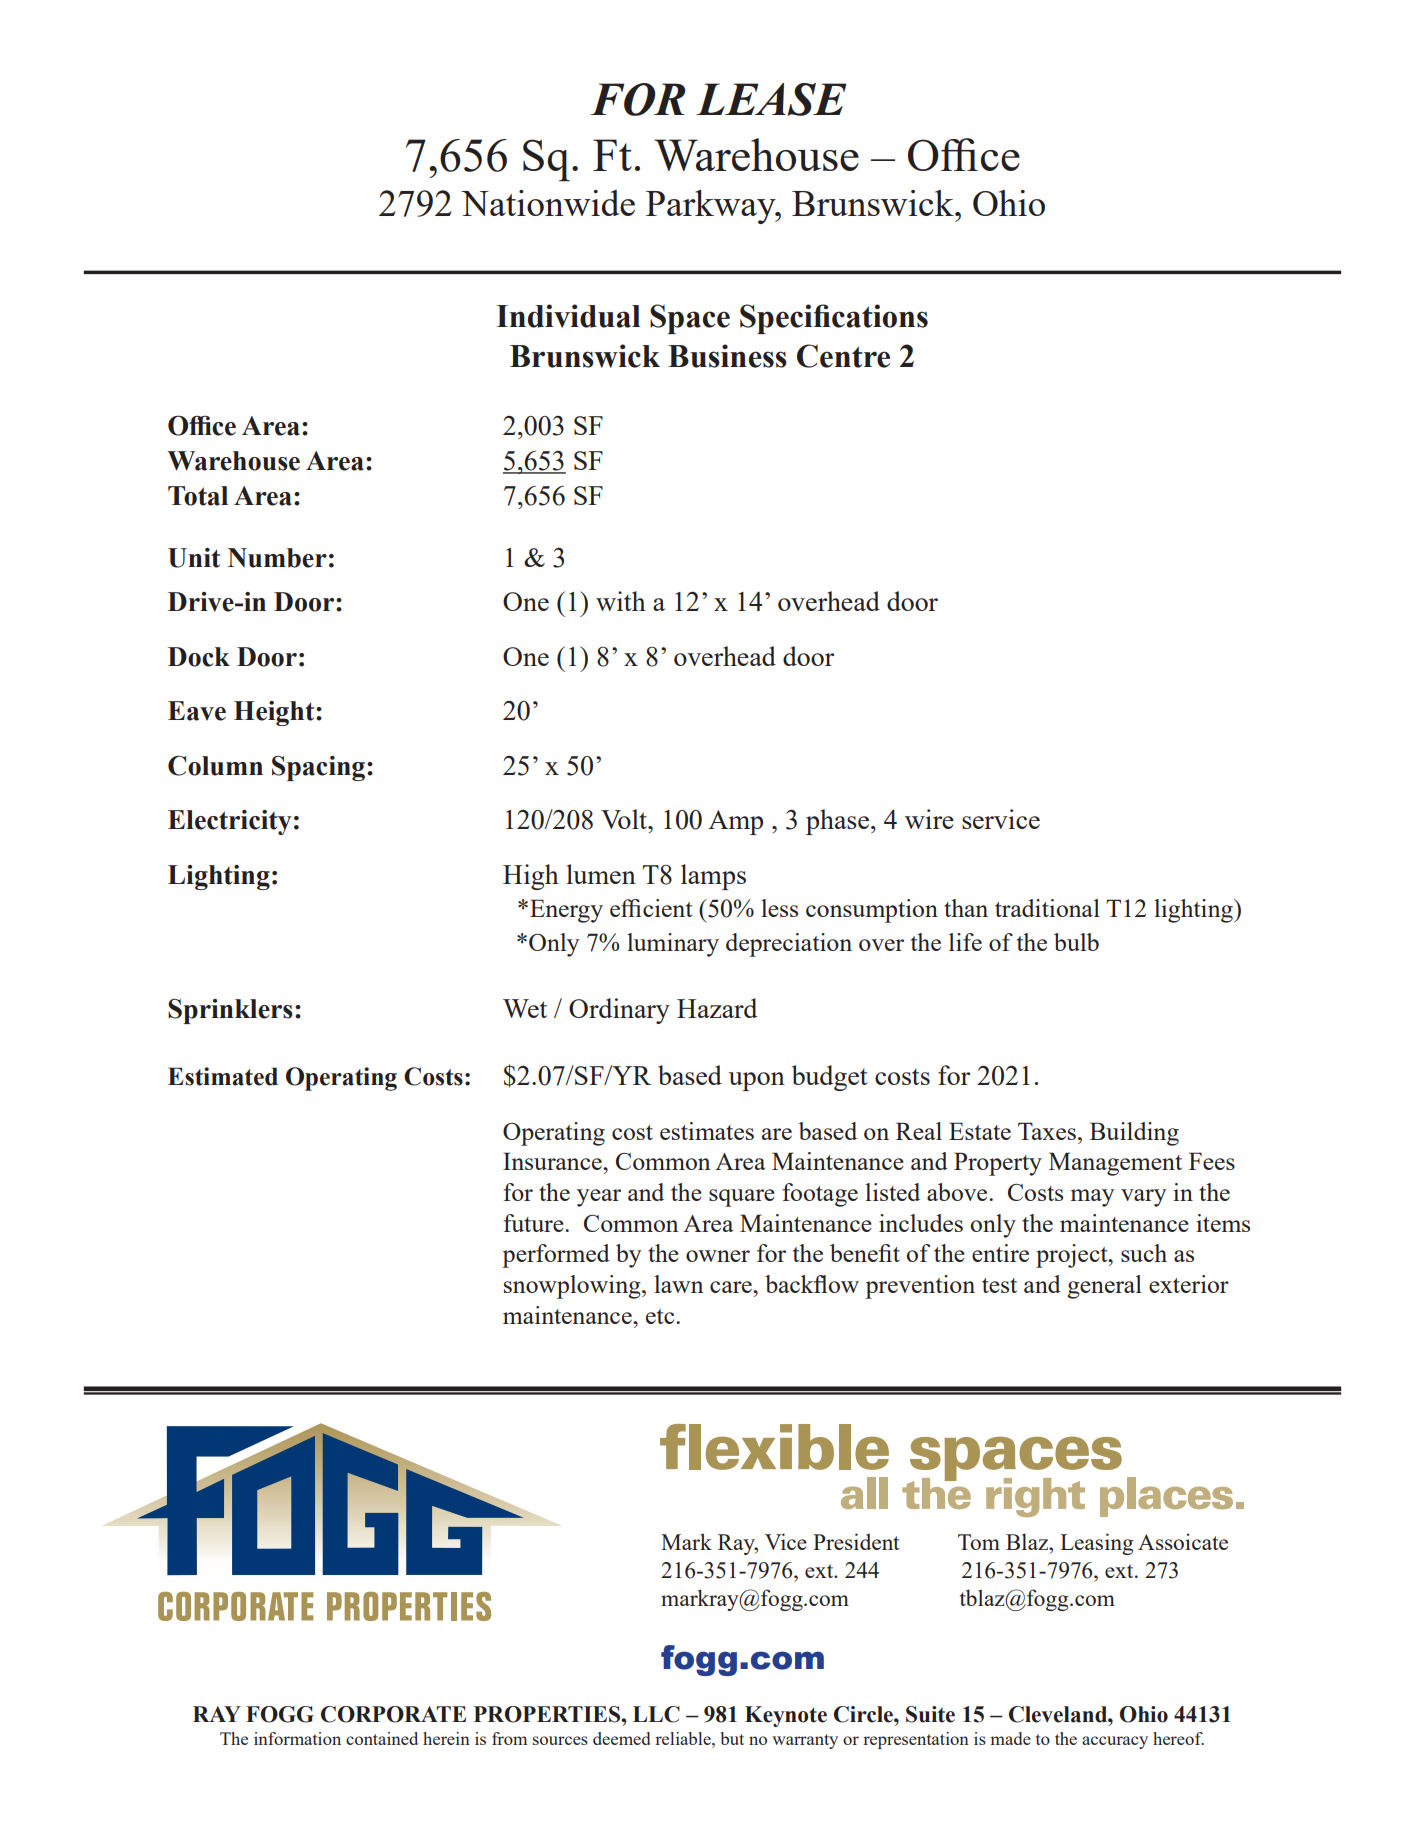  I want to click on LEASE, so click(771, 99).
